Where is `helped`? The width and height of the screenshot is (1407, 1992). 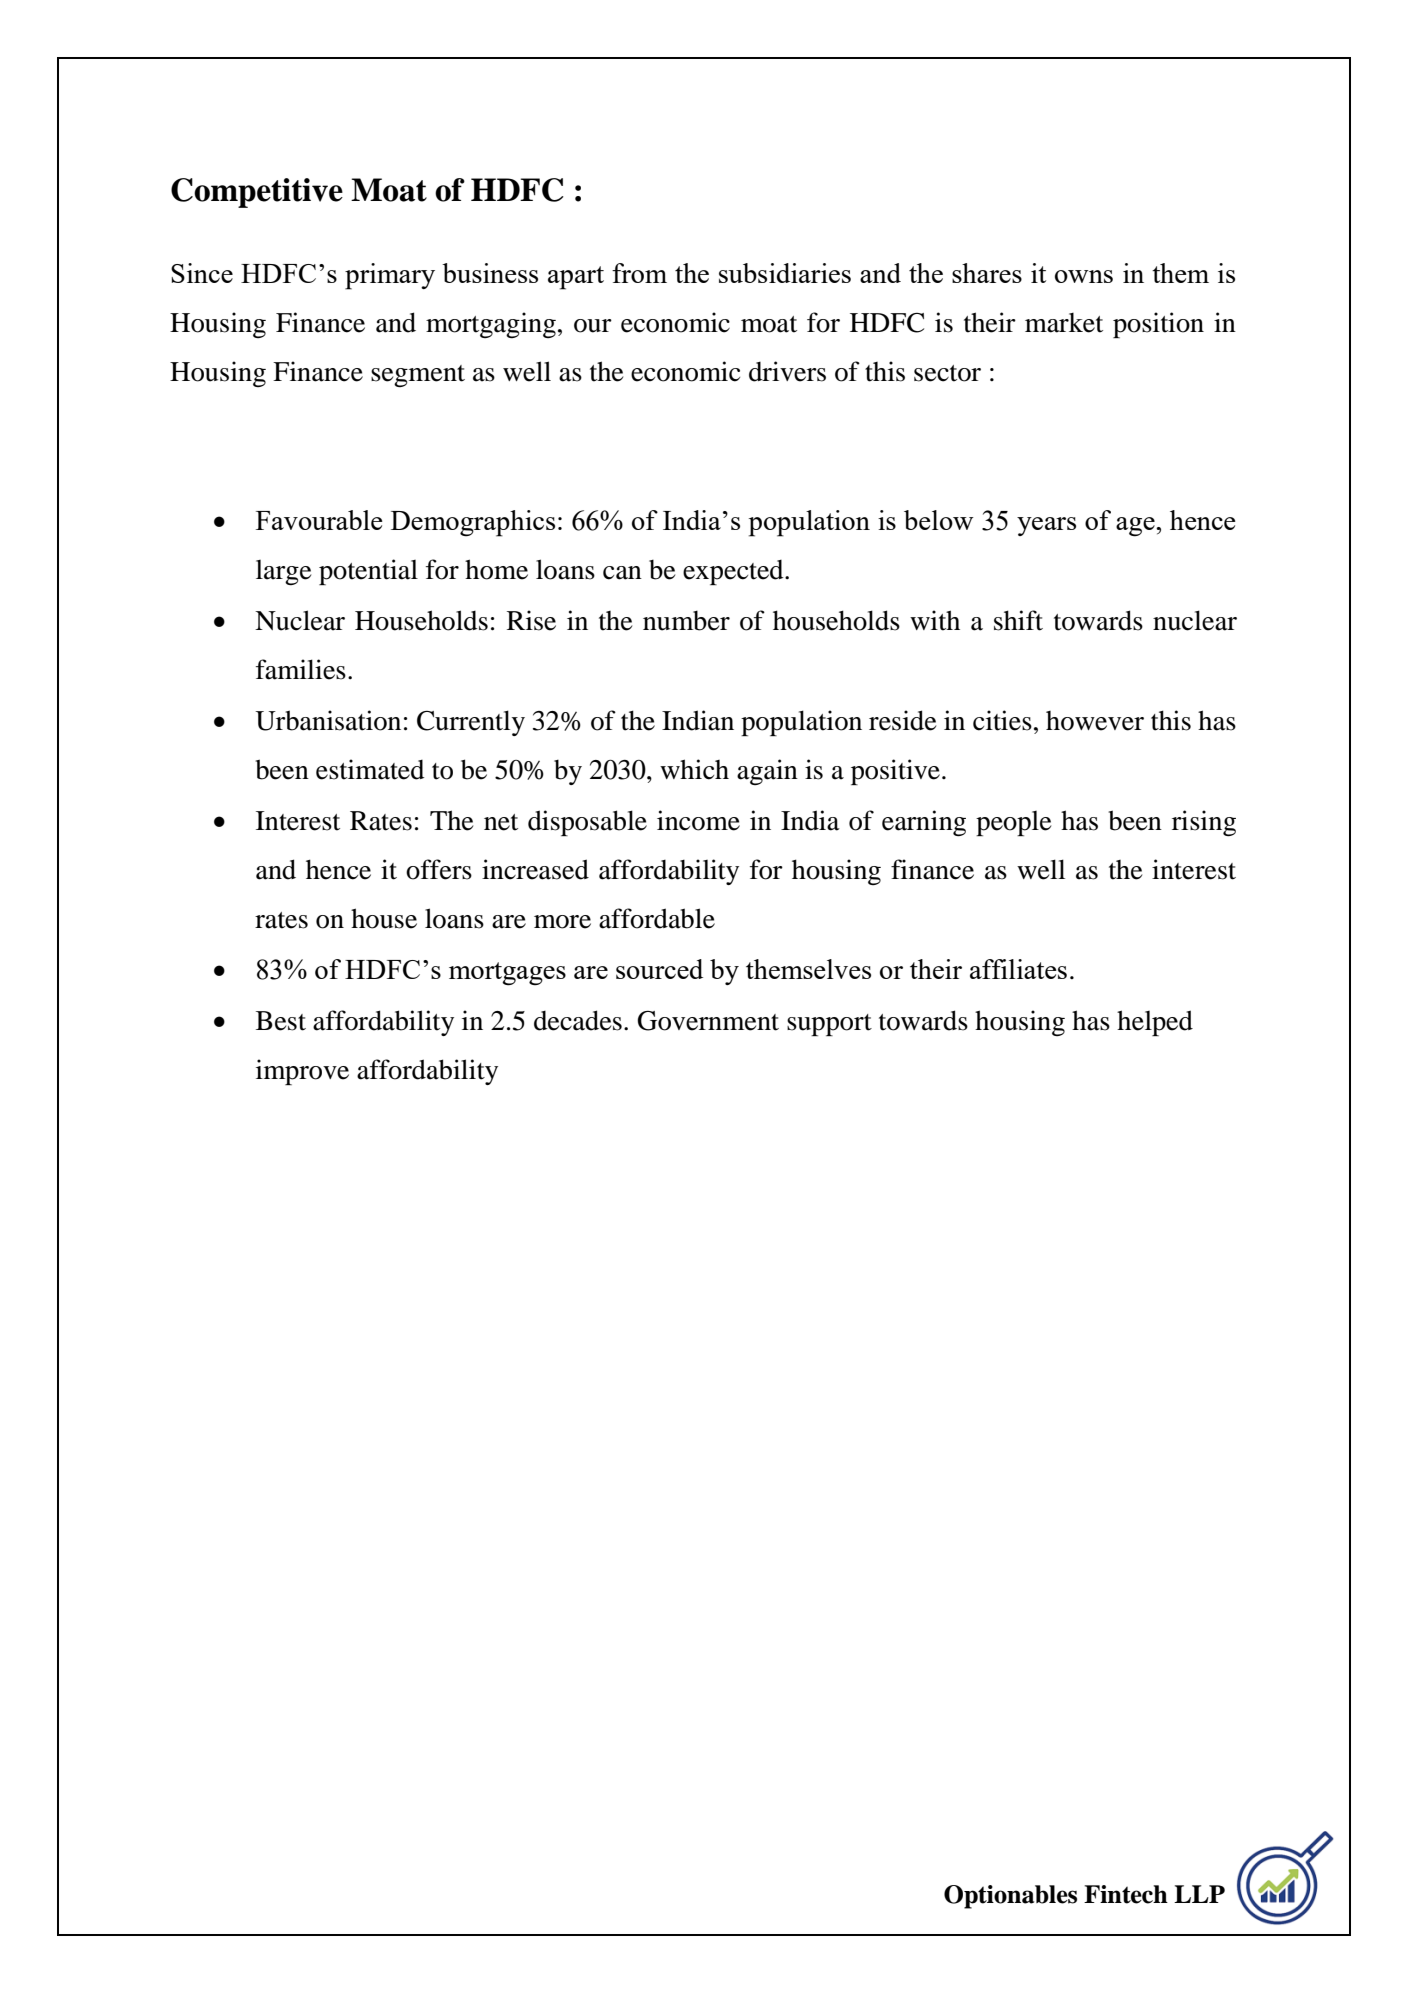
helped is located at coordinates (1155, 1023).
